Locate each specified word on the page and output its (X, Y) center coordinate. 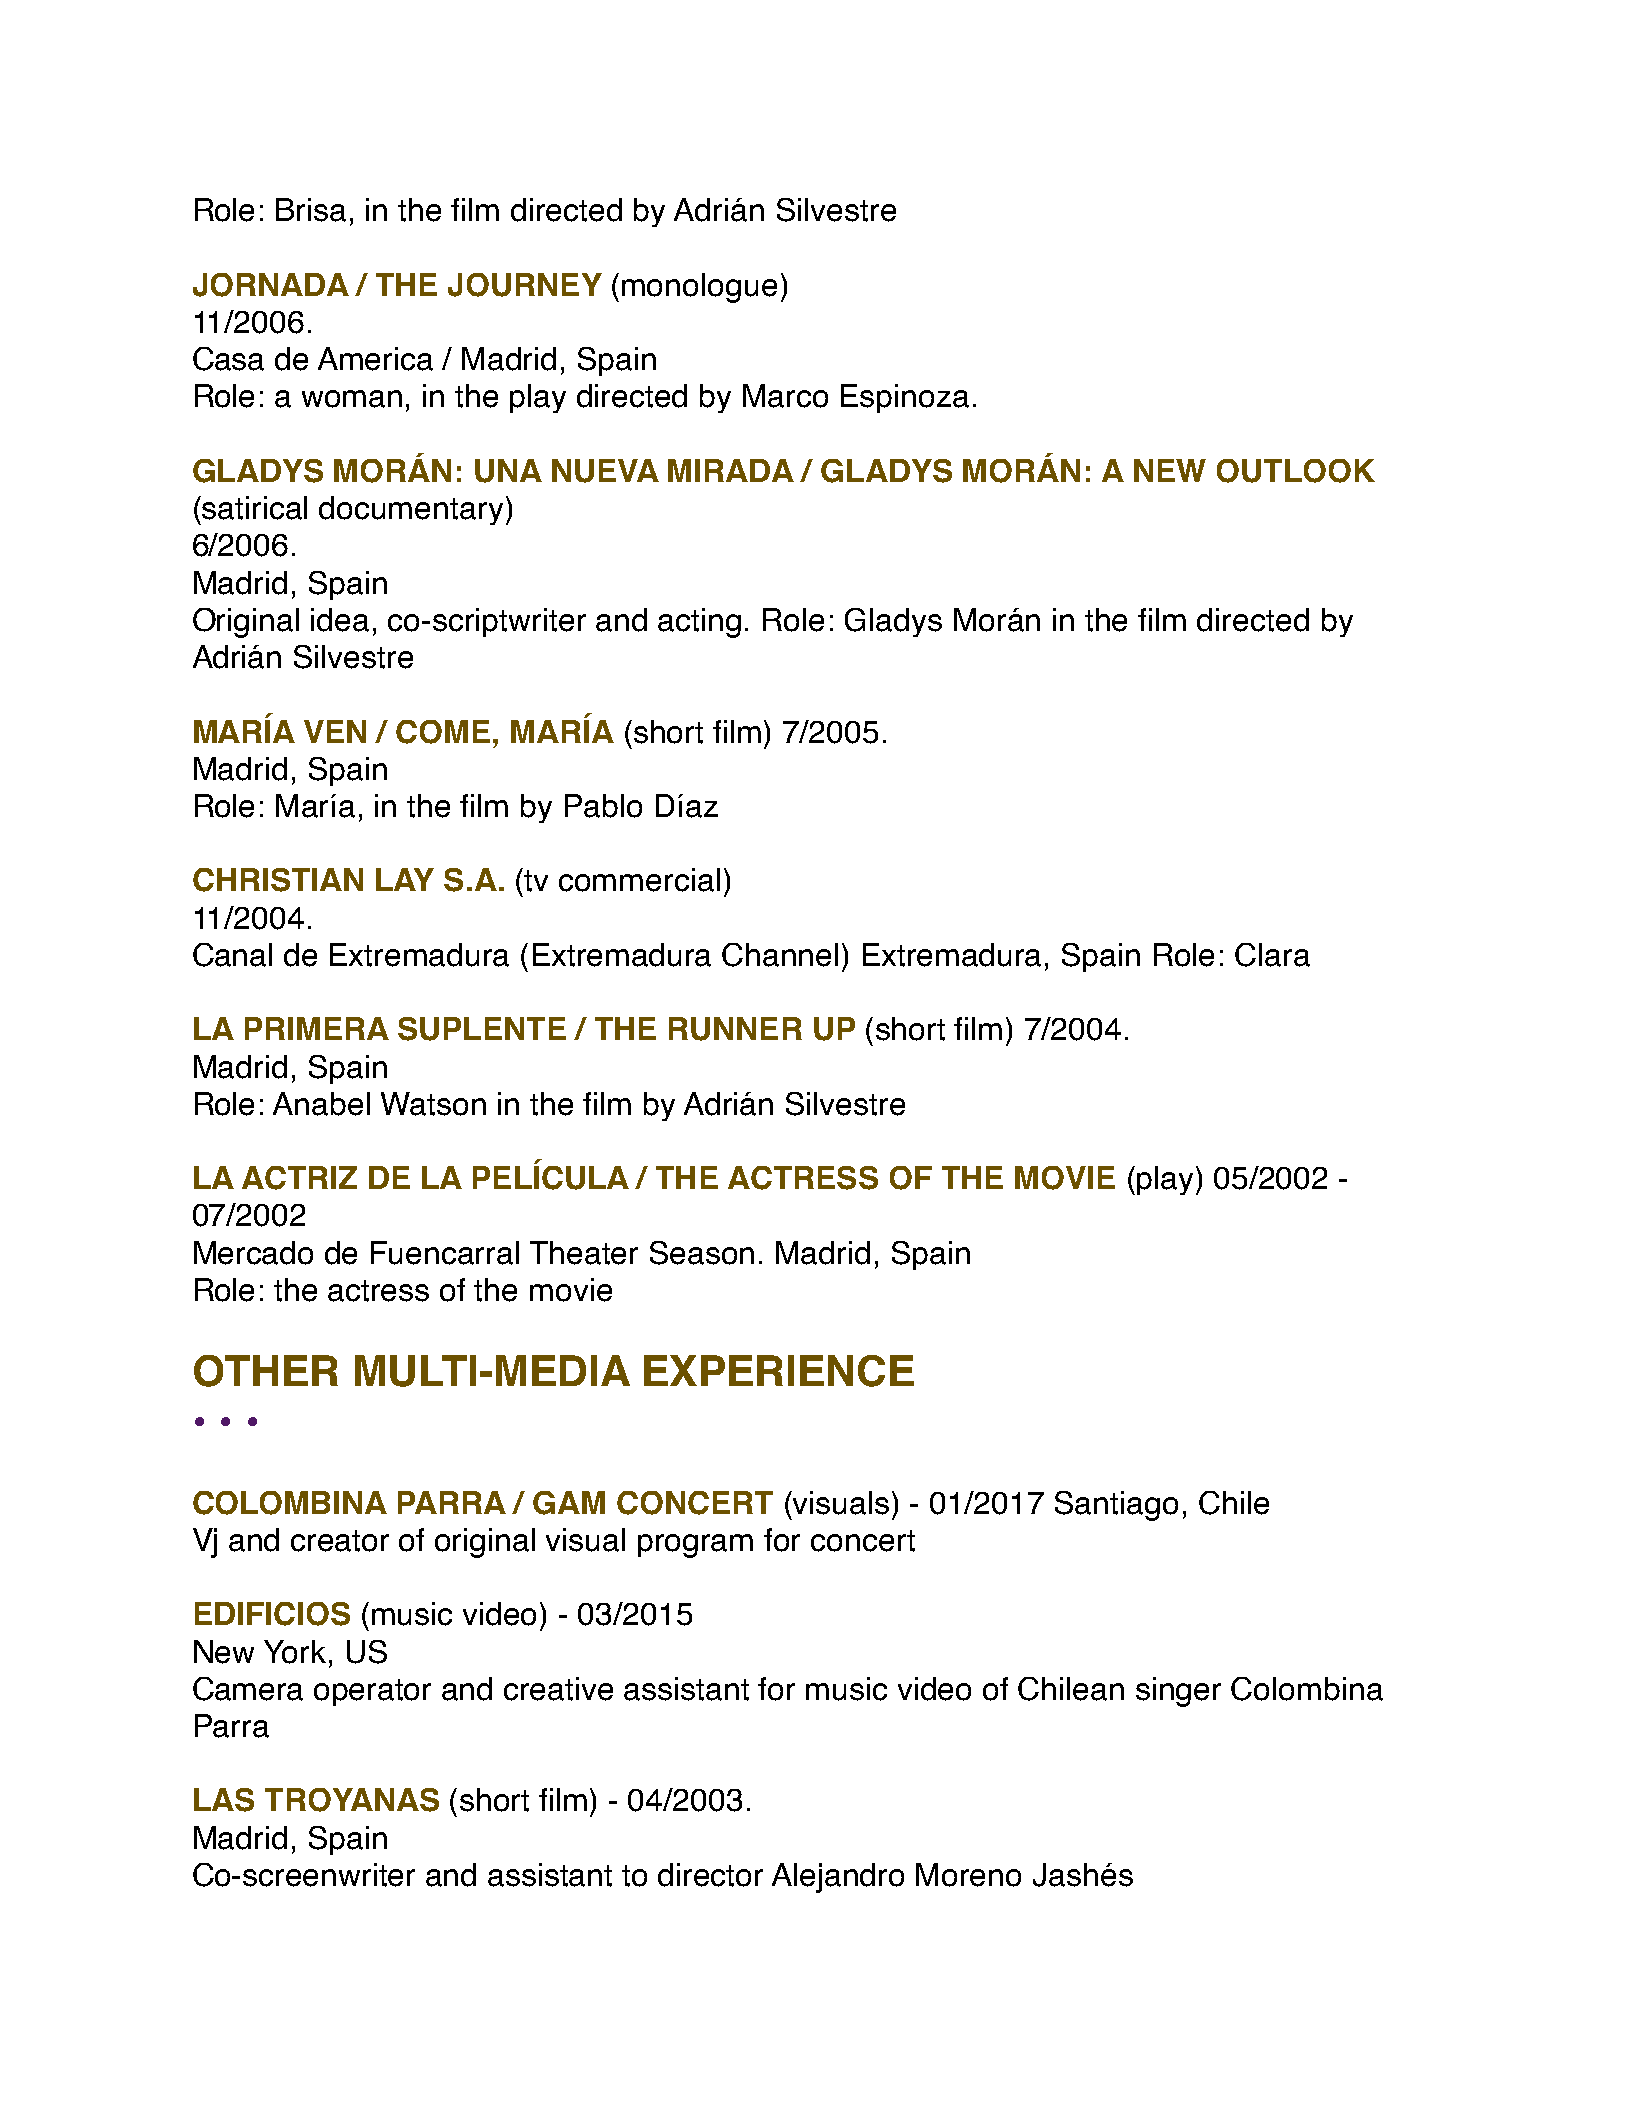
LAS (224, 1800)
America (375, 359)
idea (340, 620)
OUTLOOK (1296, 471)
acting (699, 623)
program (695, 1546)
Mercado (253, 1253)
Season (702, 1253)
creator (340, 1541)
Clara (1272, 955)
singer (1178, 1692)
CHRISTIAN (278, 880)
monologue (699, 288)
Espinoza (905, 398)
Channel (780, 955)
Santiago (1116, 1506)
